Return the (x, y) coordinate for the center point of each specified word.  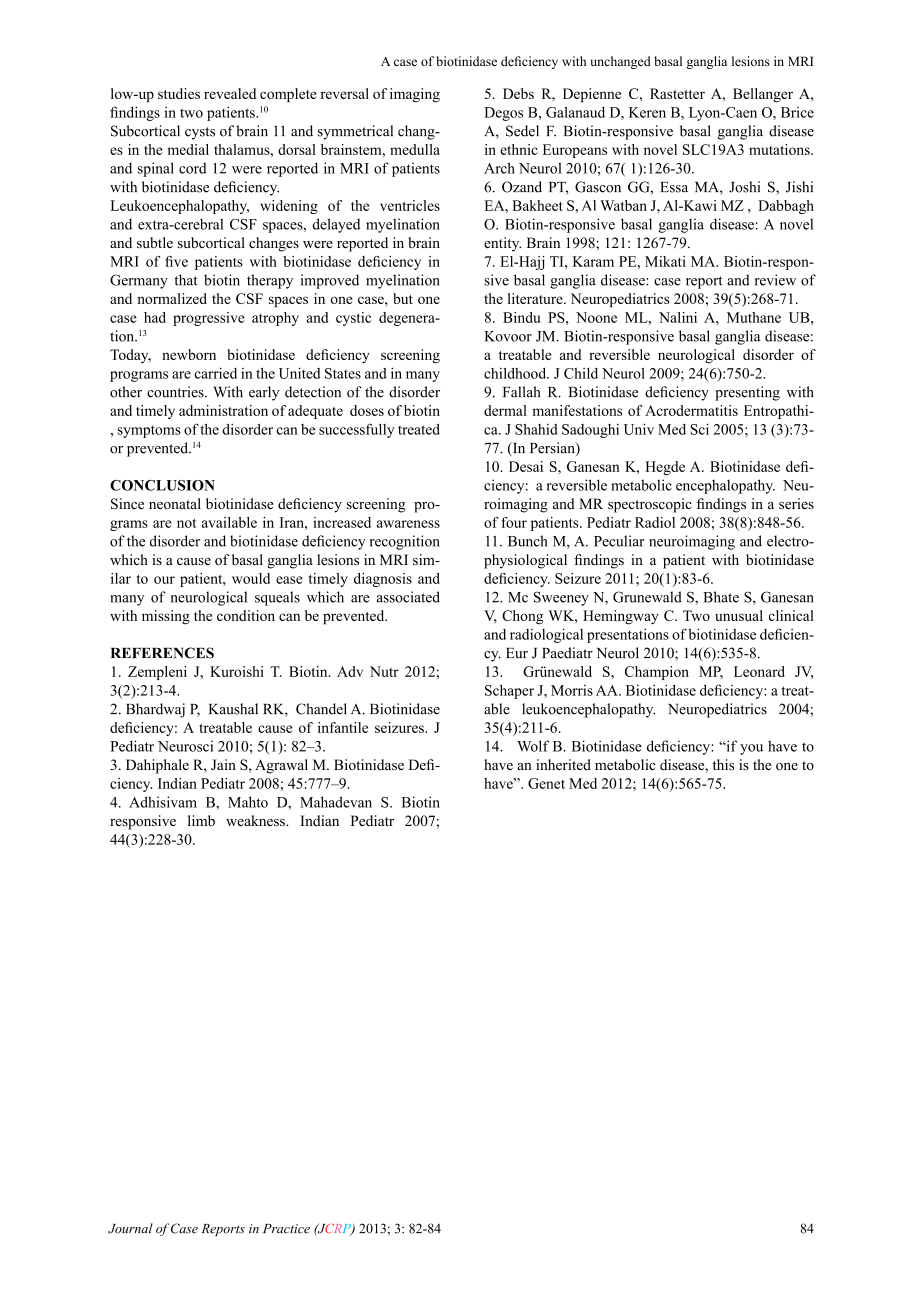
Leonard (759, 671)
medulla (415, 149)
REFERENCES (162, 653)
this (723, 764)
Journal (130, 1228)
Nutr (384, 671)
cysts (200, 133)
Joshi (744, 187)
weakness (256, 820)
